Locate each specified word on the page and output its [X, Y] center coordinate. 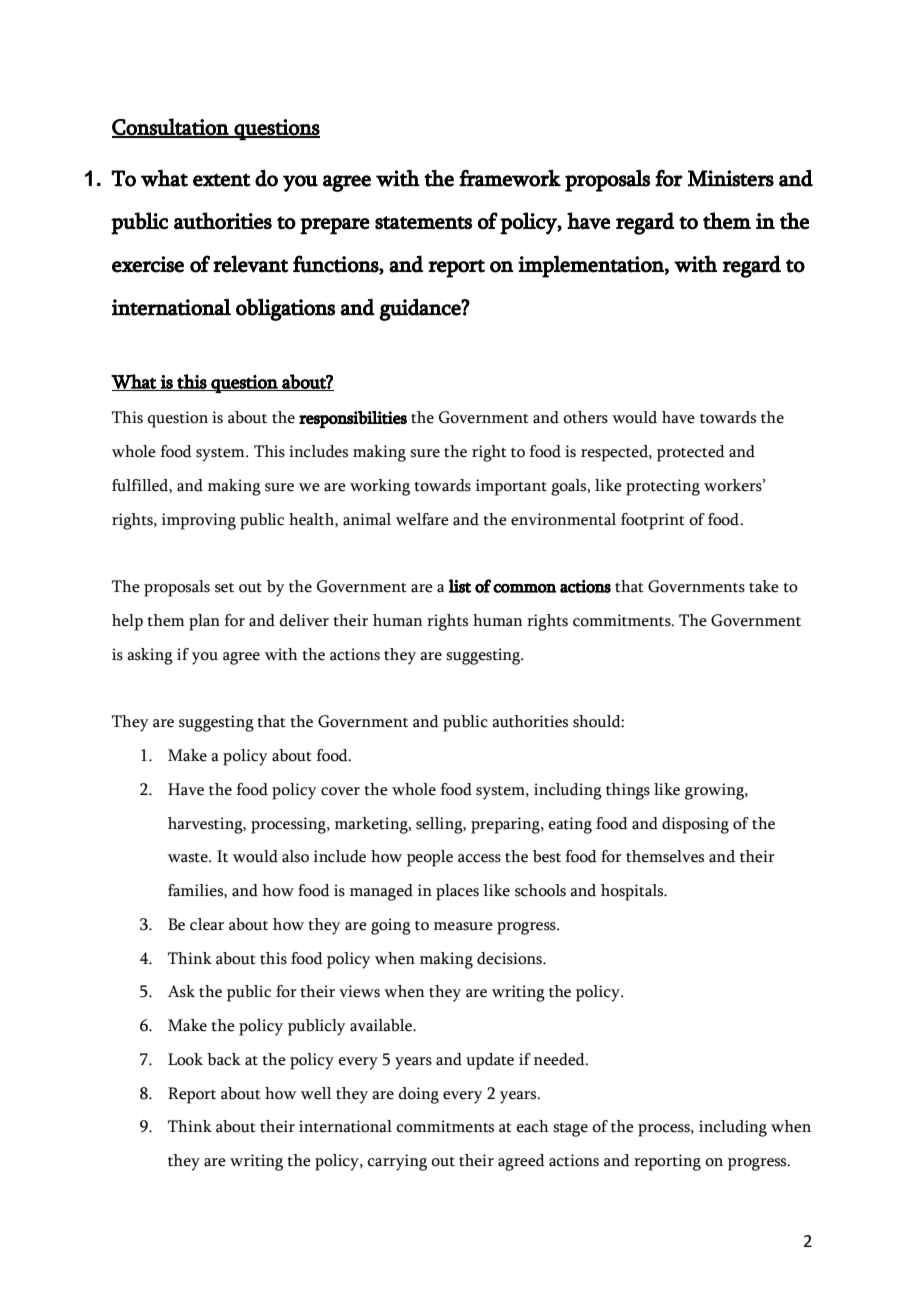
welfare [422, 519]
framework [510, 178]
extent [222, 180]
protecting [663, 487]
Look [185, 1059]
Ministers [731, 178]
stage [570, 1130]
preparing [506, 825]
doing [418, 1095]
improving [199, 521]
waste [189, 858]
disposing [695, 825]
